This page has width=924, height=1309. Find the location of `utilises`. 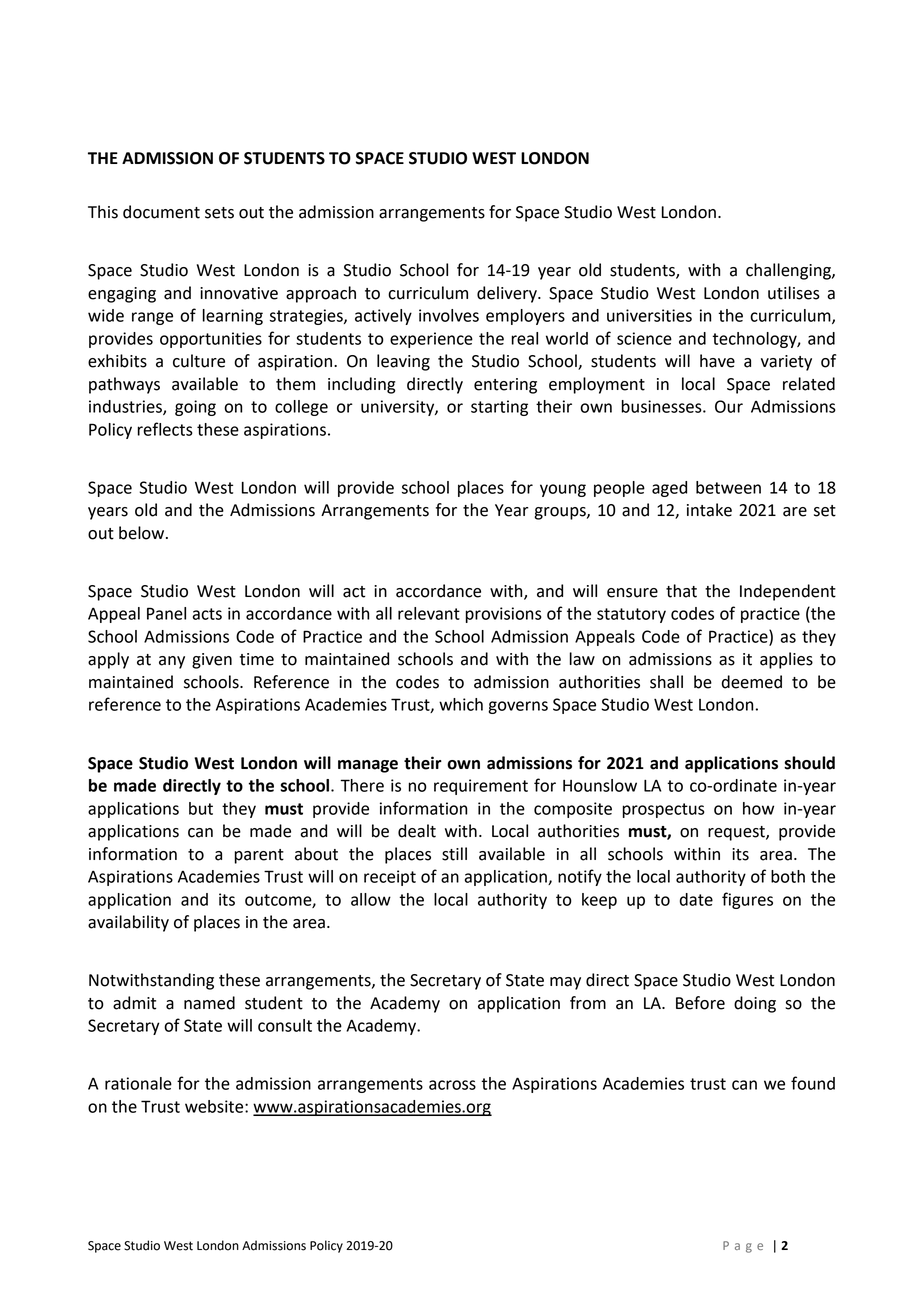

utilises is located at coordinates (794, 293).
